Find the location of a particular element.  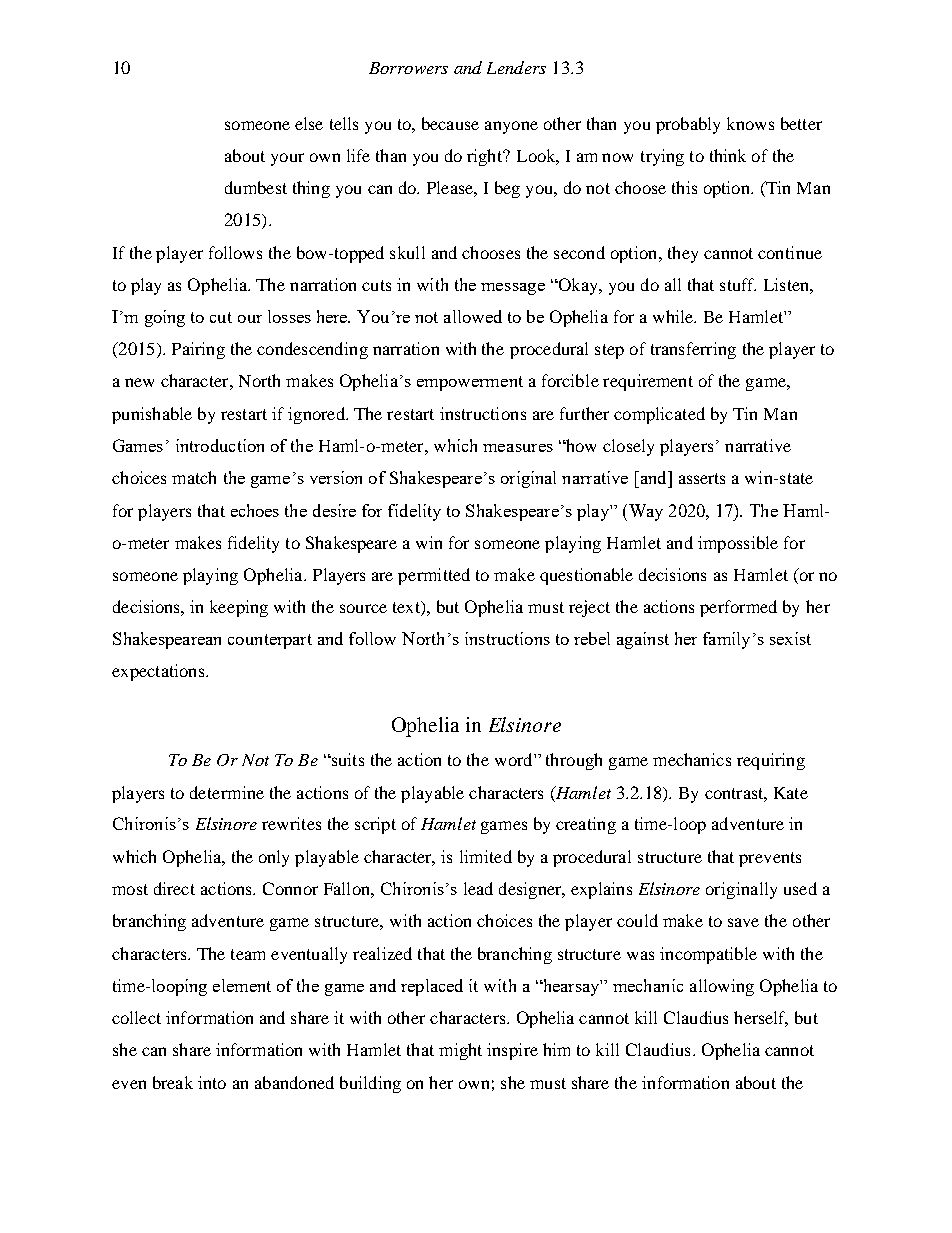

transferring is located at coordinates (693, 350).
